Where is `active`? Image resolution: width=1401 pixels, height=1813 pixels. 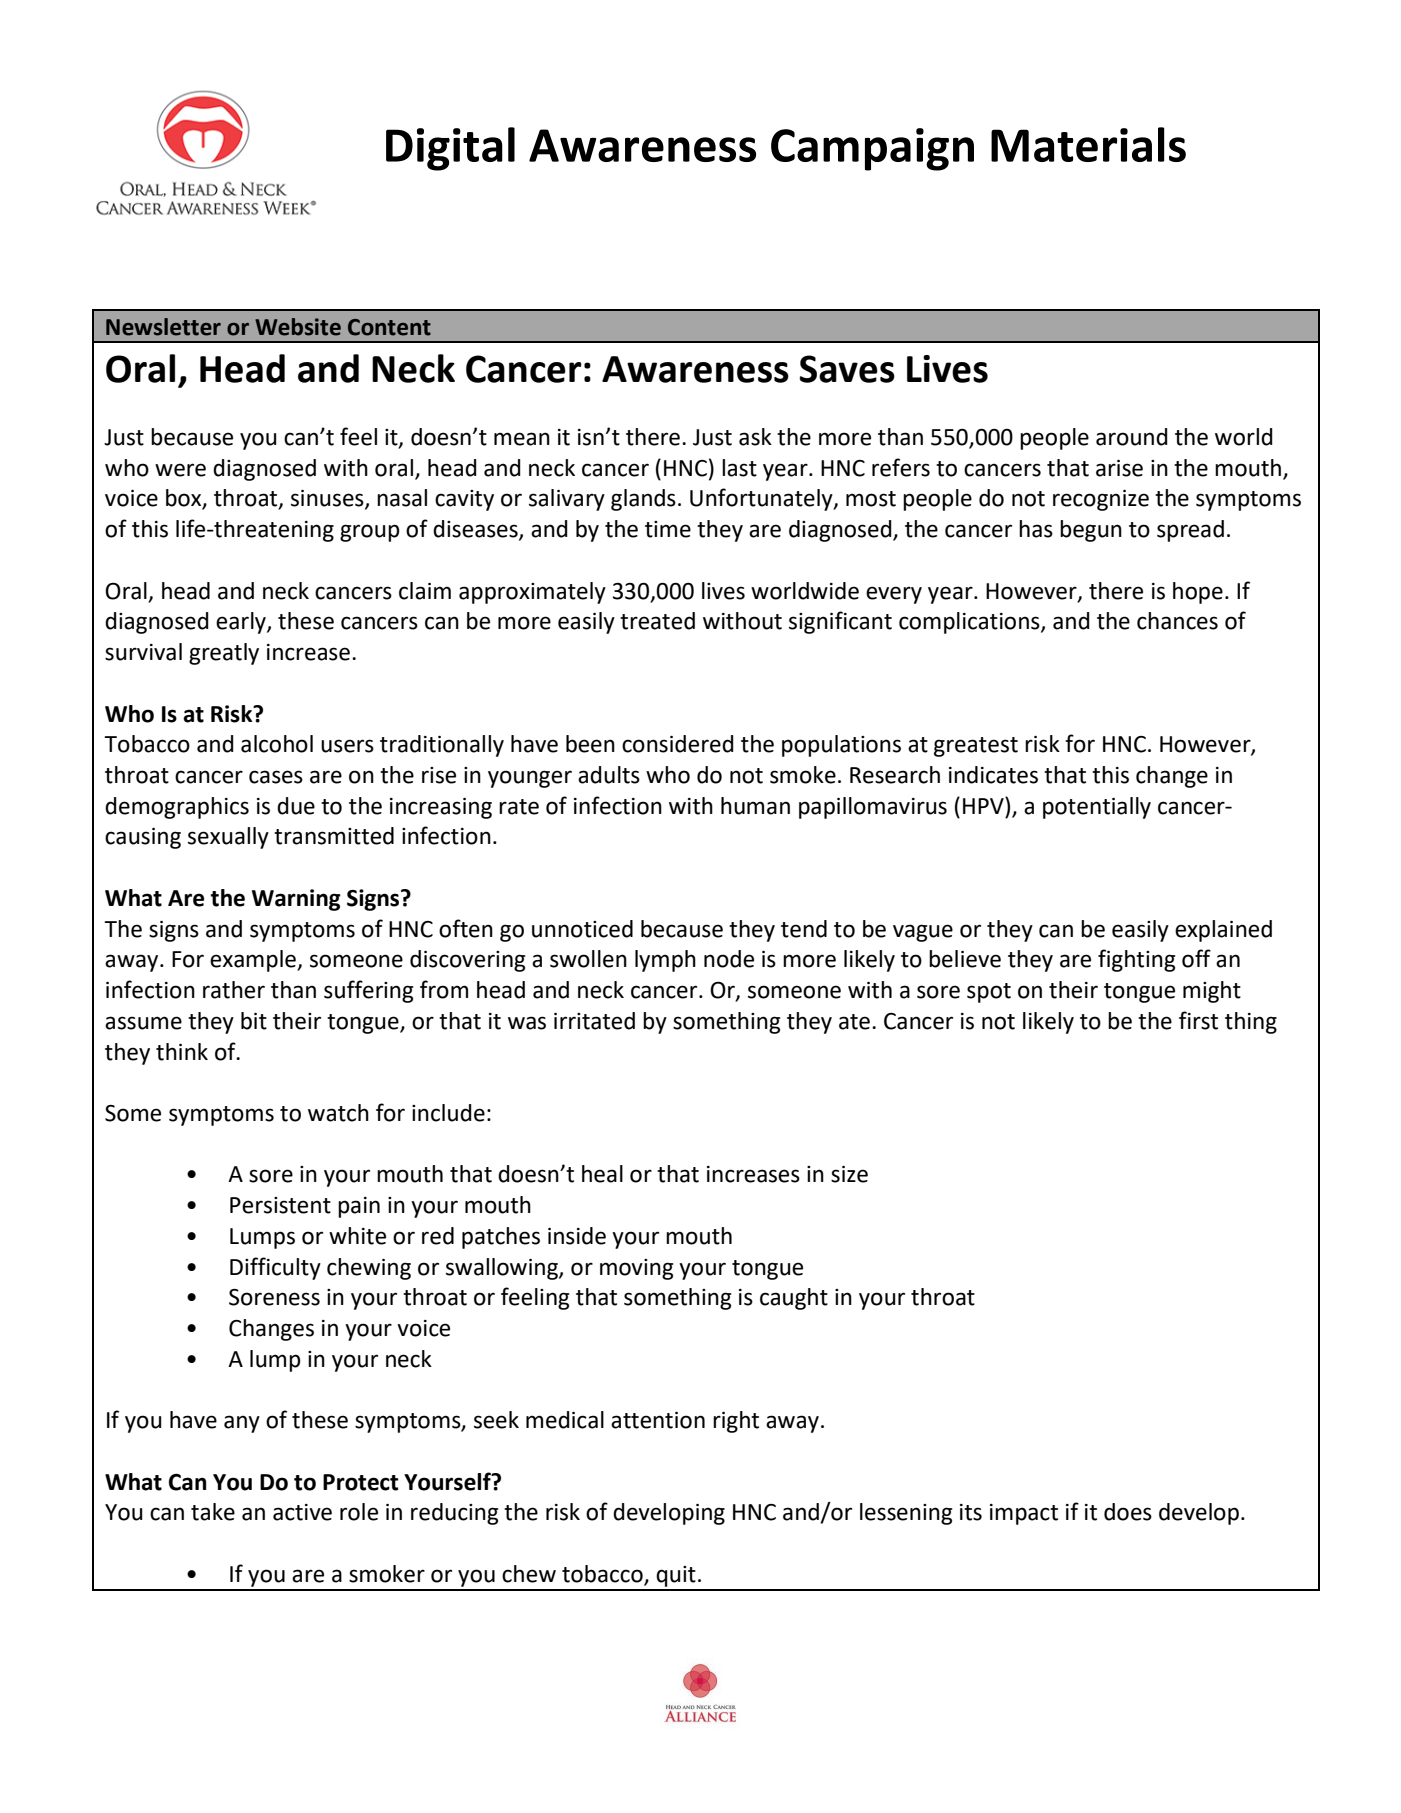 active is located at coordinates (302, 1512).
